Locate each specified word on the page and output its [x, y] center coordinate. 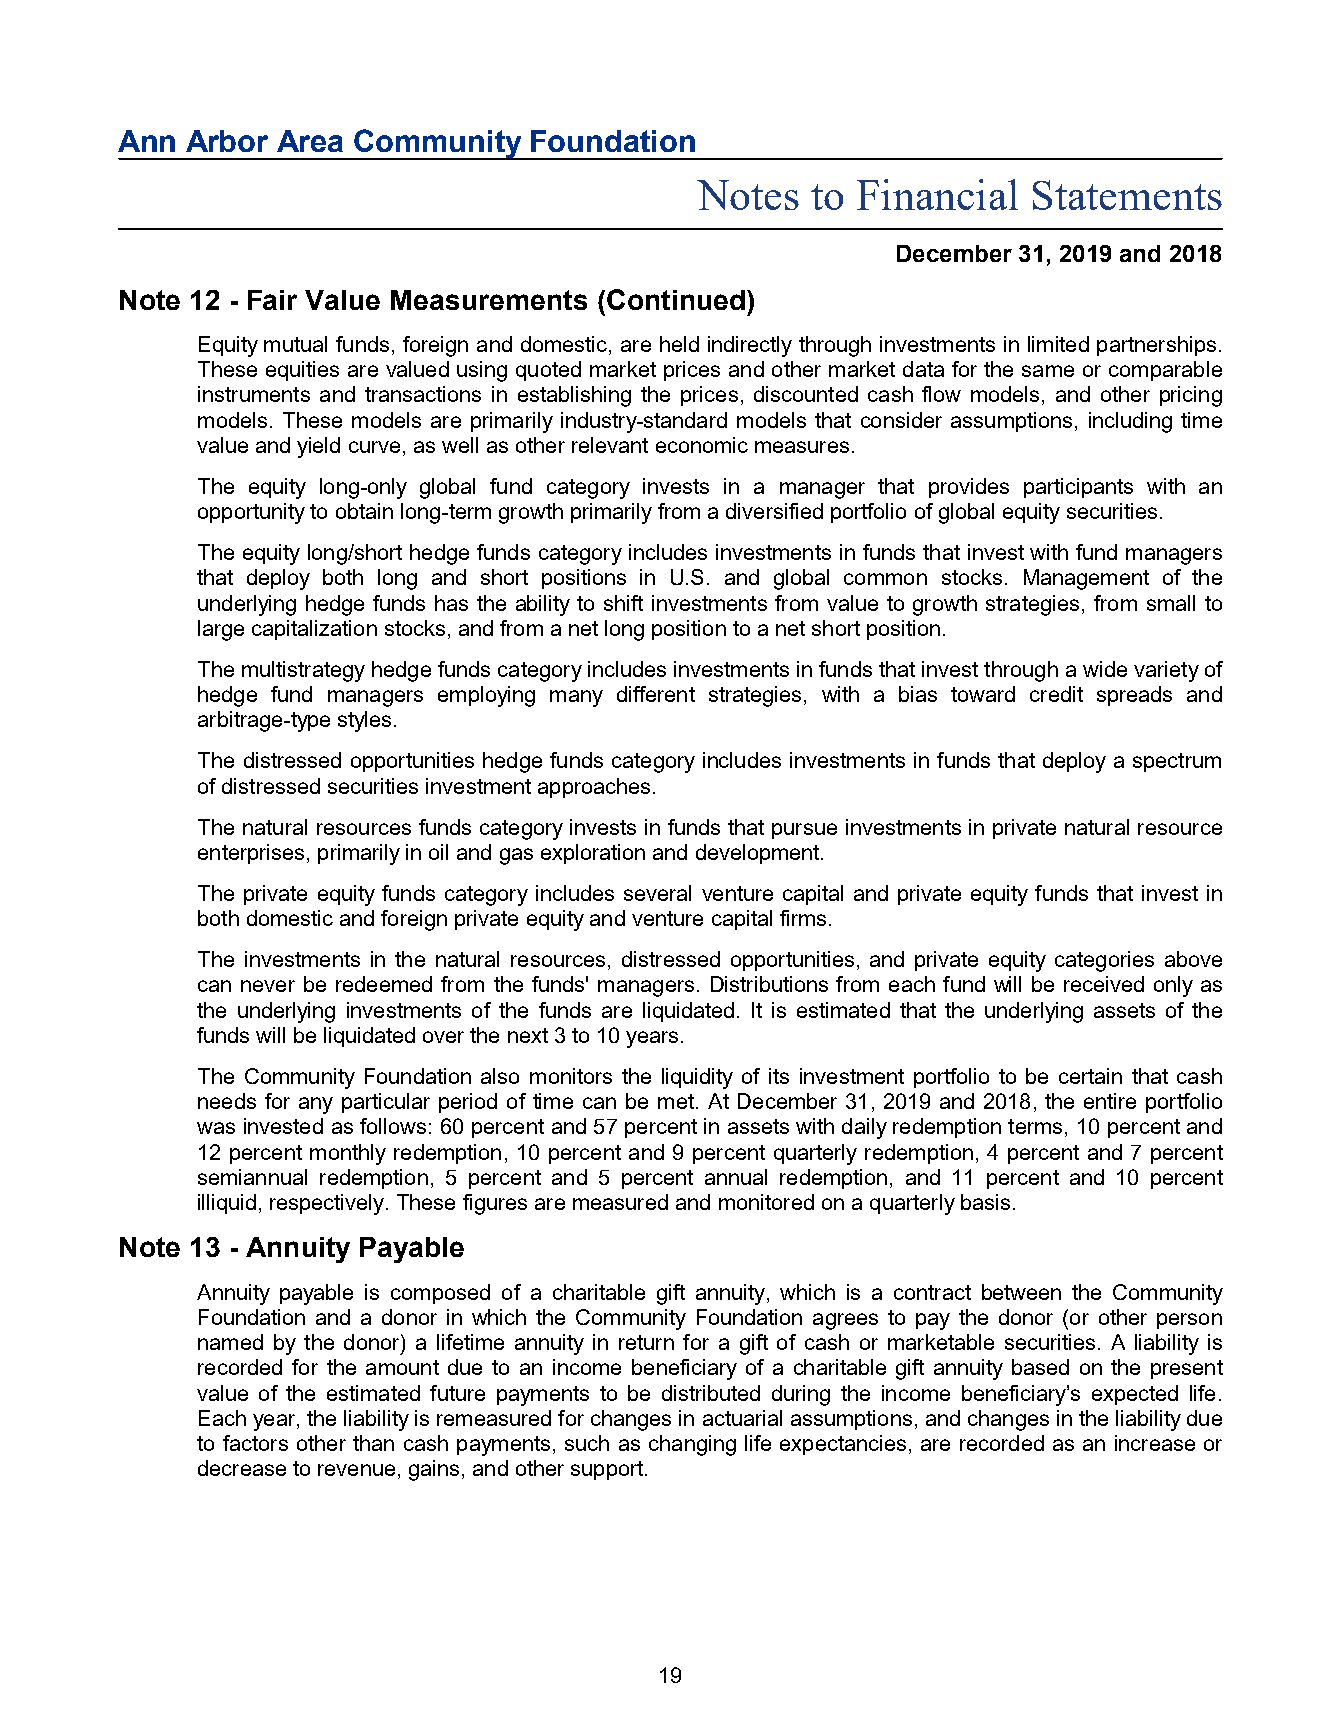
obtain [364, 511]
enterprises [251, 854]
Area [310, 141]
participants [1078, 488]
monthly [348, 1154]
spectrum [1177, 762]
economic [702, 445]
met [677, 1101]
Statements [1127, 195]
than [373, 1443]
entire [1110, 1101]
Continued [676, 299]
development [759, 854]
